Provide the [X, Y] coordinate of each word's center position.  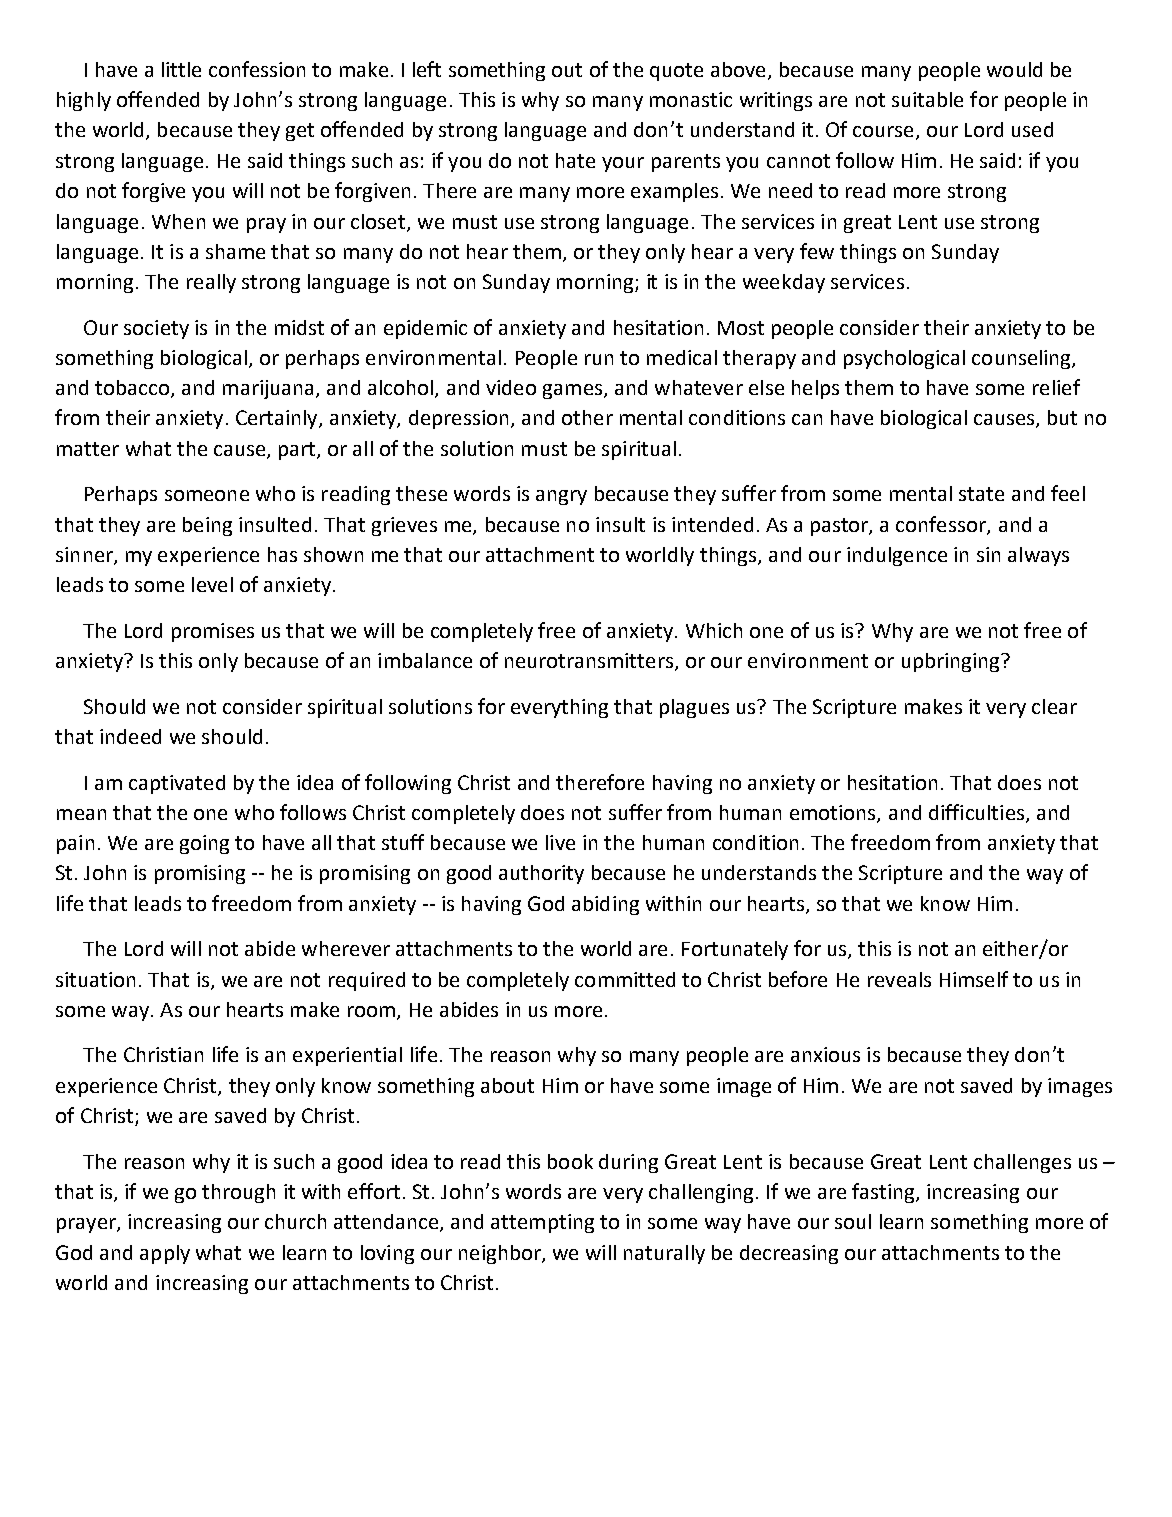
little [181, 69]
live [560, 842]
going [204, 844]
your [623, 164]
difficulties [978, 813]
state [981, 494]
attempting [542, 1223]
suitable [927, 99]
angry [561, 497]
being [207, 526]
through [238, 1193]
